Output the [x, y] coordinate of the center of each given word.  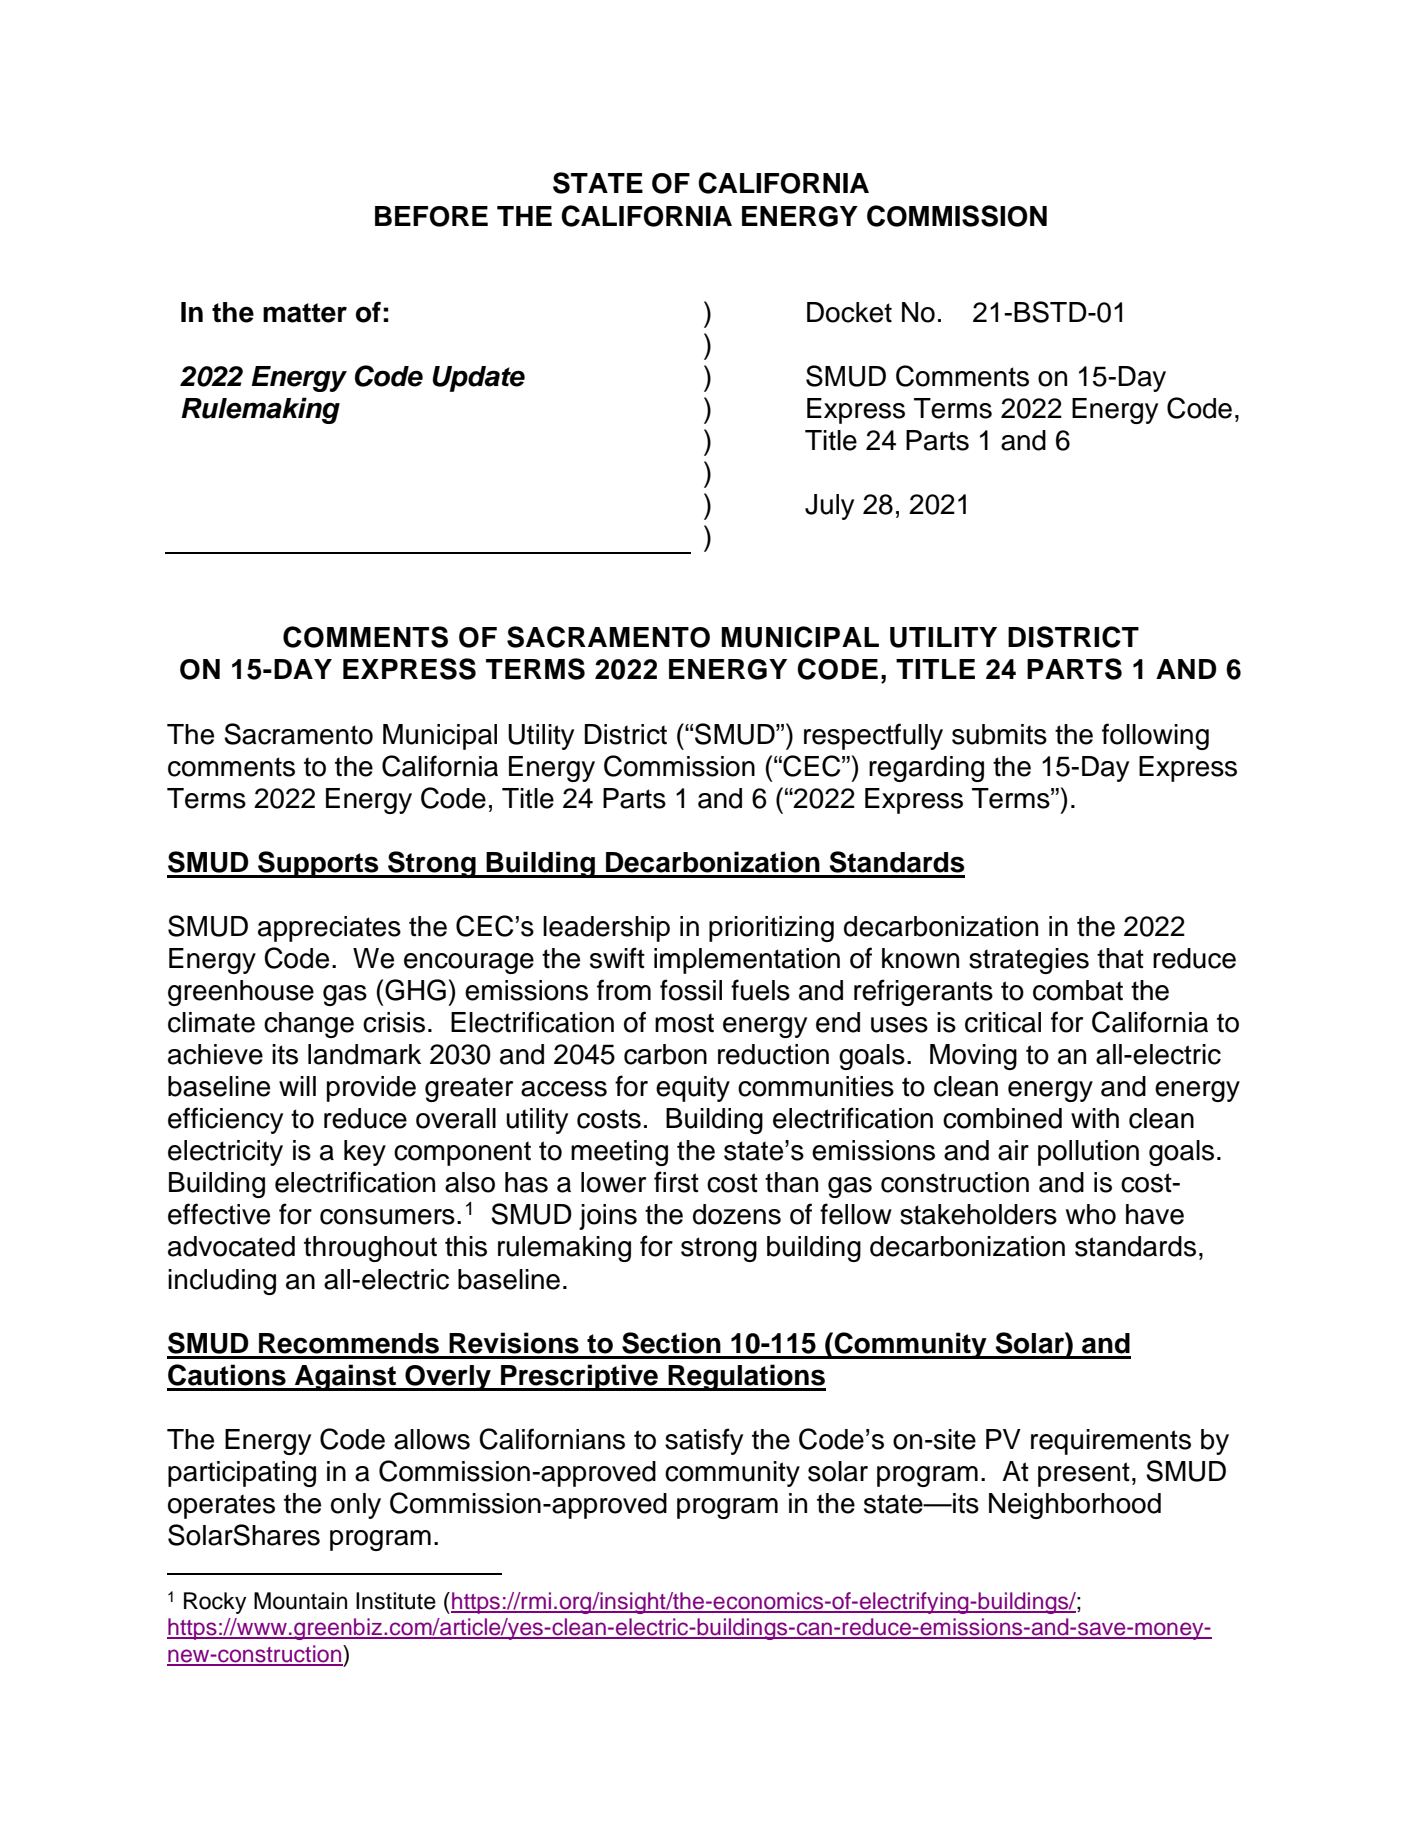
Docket [849, 312]
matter [305, 313]
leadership [606, 929]
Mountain [300, 1601]
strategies [1029, 961]
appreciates [329, 929]
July [829, 507]
